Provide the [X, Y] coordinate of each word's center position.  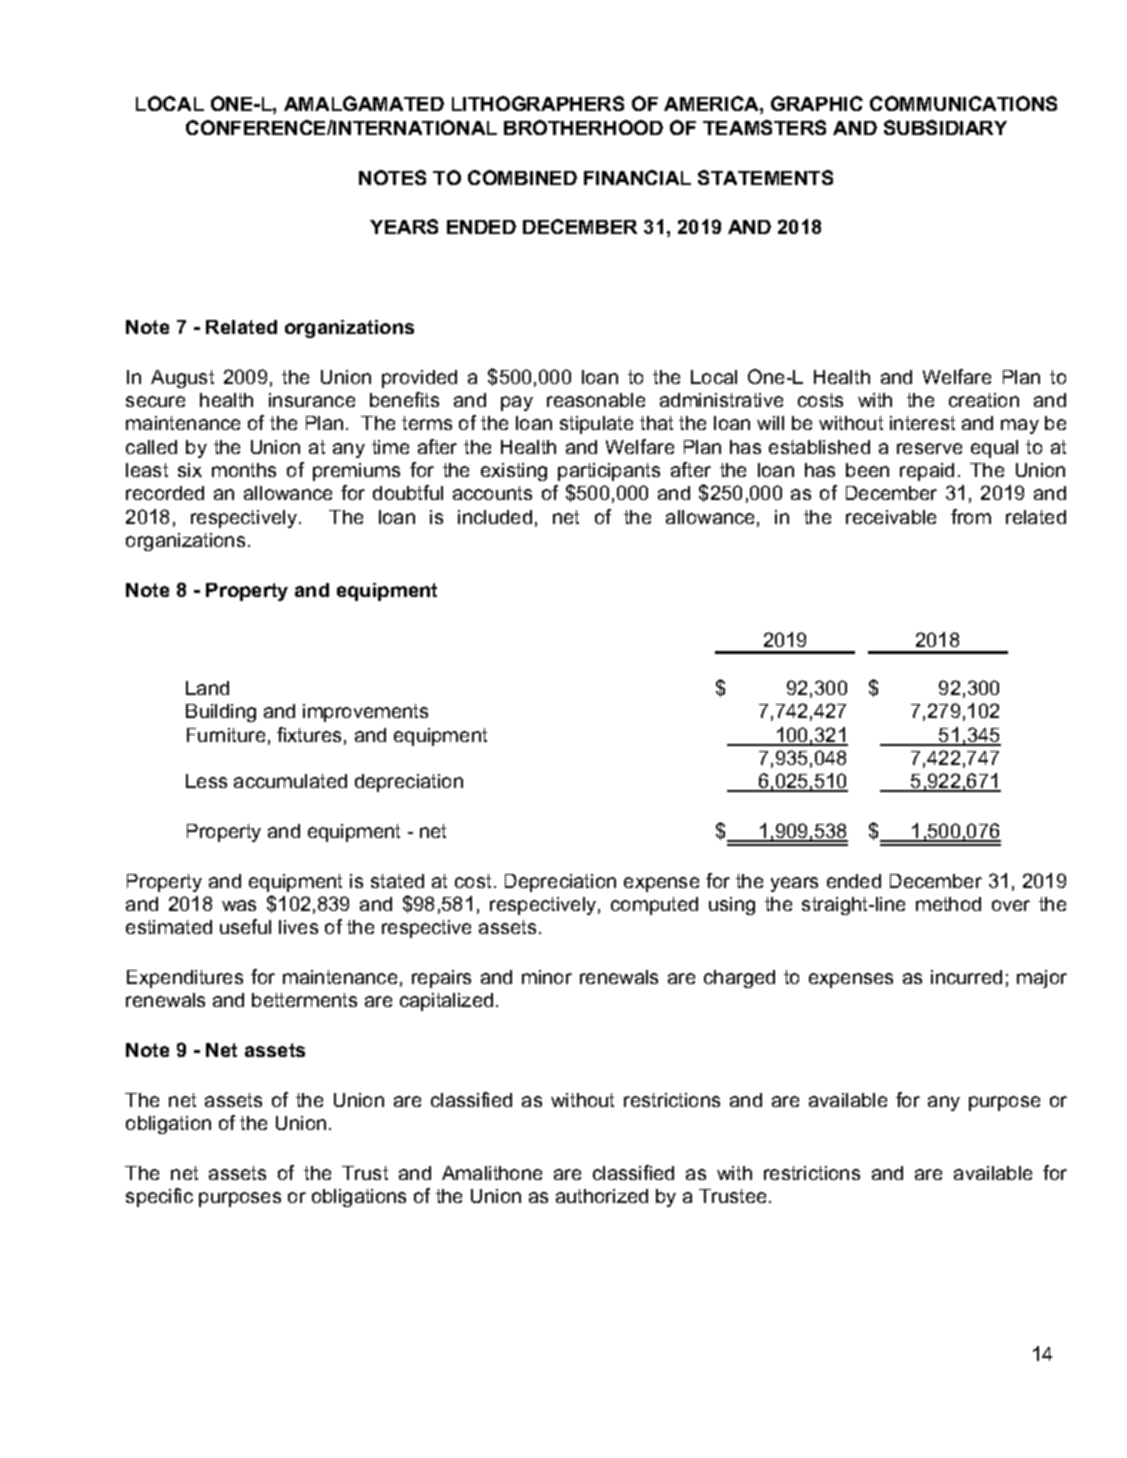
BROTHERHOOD [583, 127]
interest [922, 423]
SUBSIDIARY [945, 127]
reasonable [596, 400]
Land [207, 688]
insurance [312, 400]
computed [654, 906]
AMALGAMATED [364, 103]
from [971, 516]
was [239, 905]
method [948, 904]
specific [159, 1197]
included [495, 517]
